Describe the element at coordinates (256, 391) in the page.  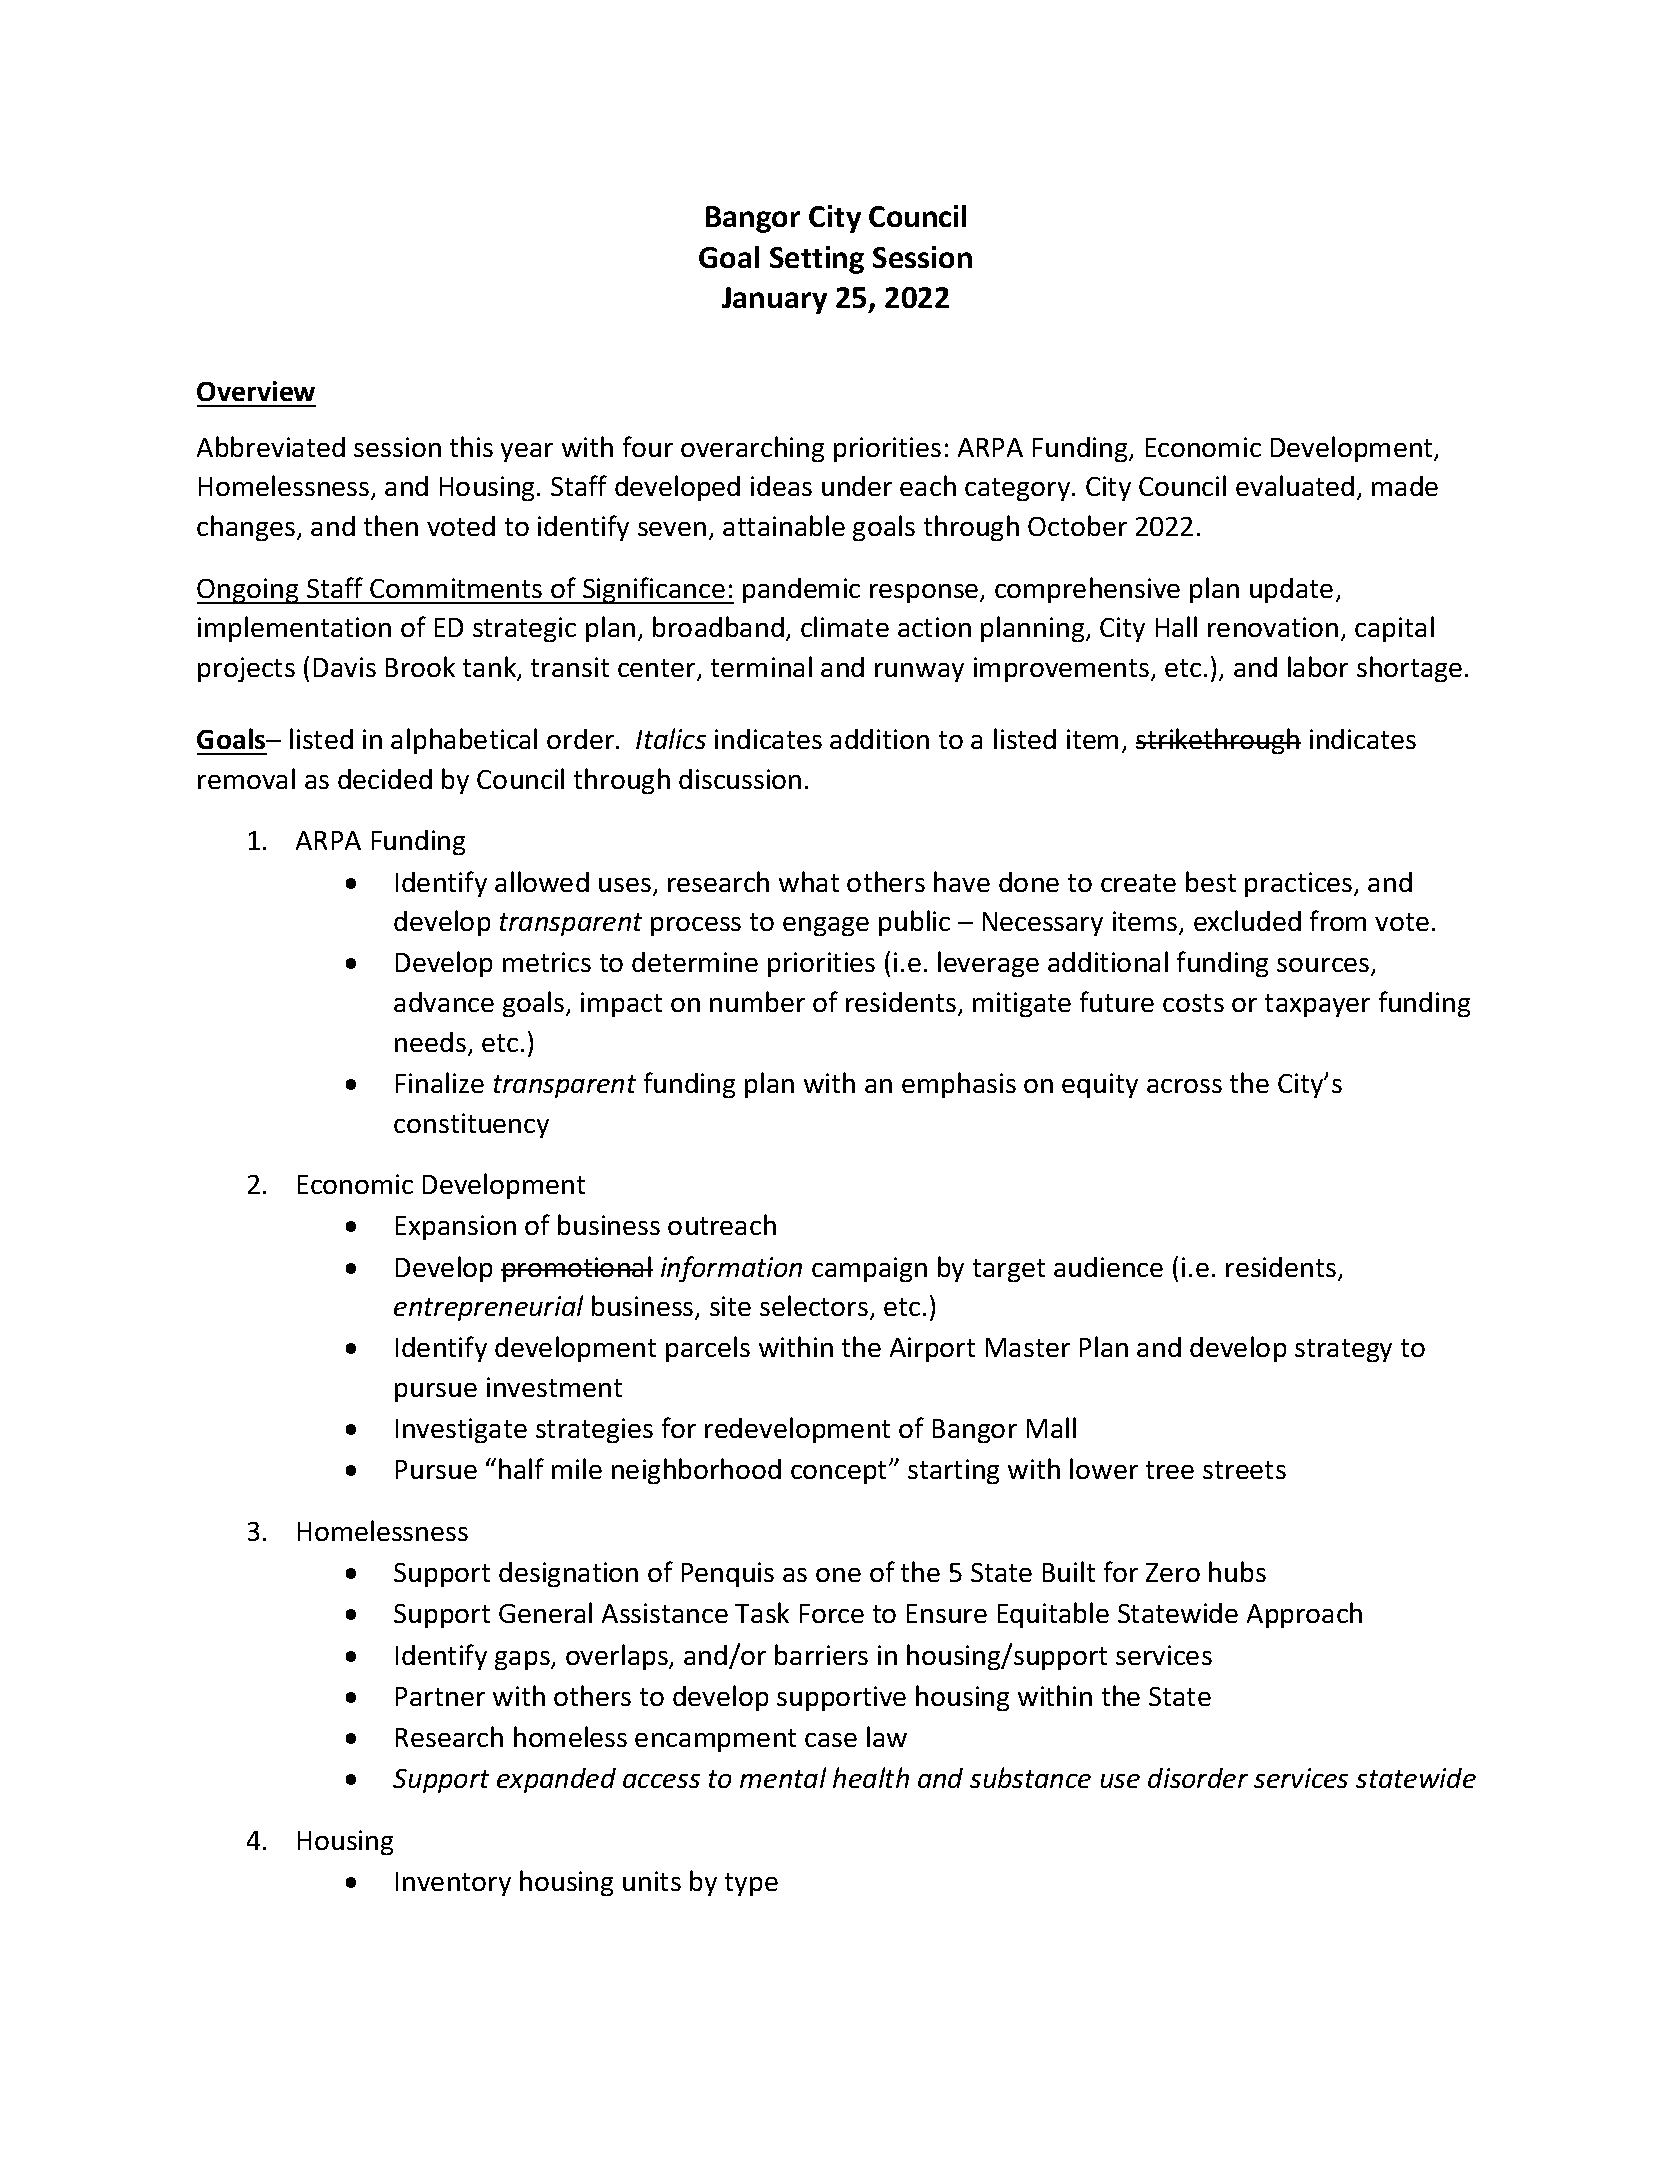
I see `Overview` at that location.
